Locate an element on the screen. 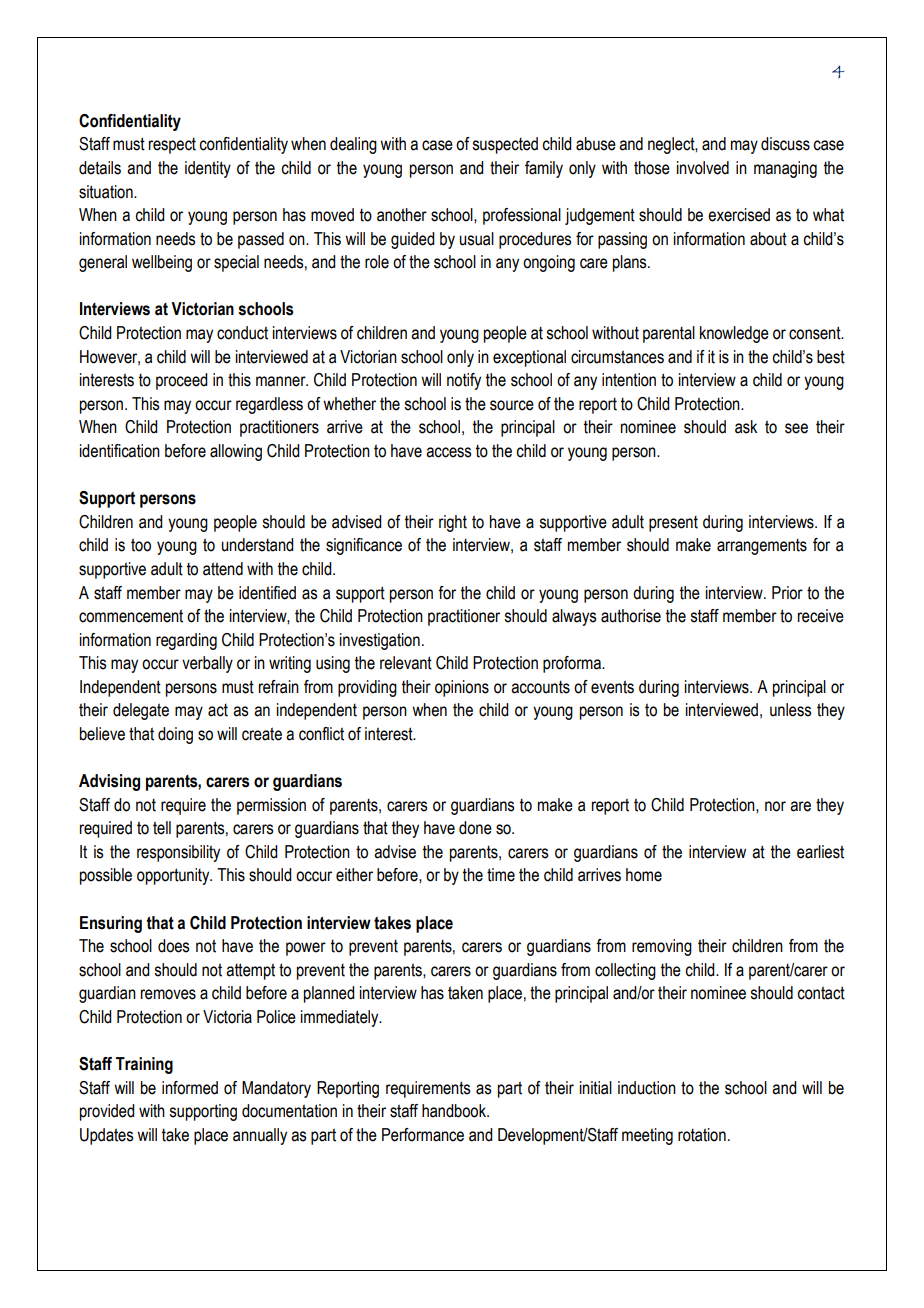 The width and height of the screenshot is (924, 1308). identity is located at coordinates (208, 169).
